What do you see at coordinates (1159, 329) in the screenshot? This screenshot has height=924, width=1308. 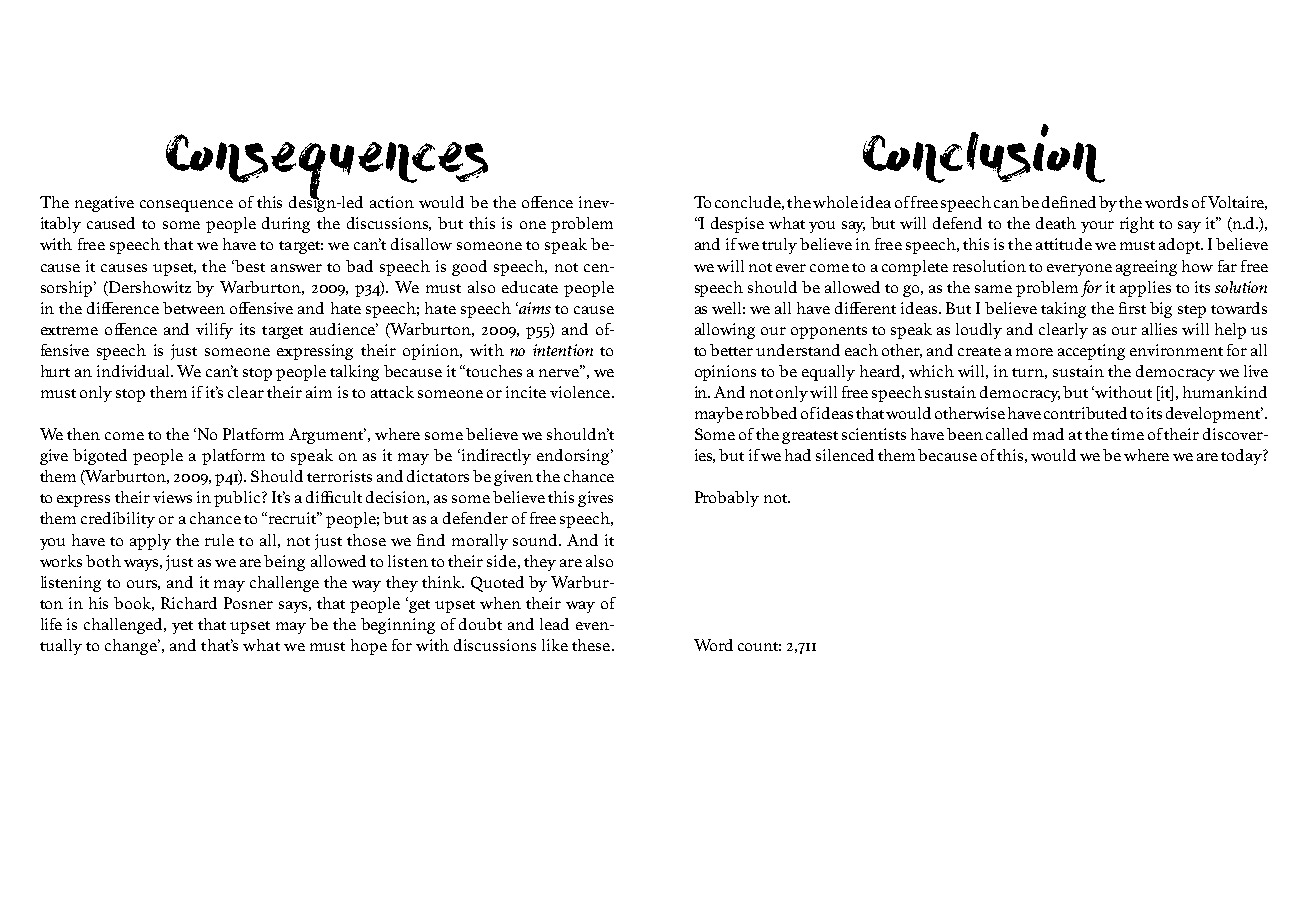 I see `allies` at bounding box center [1159, 329].
